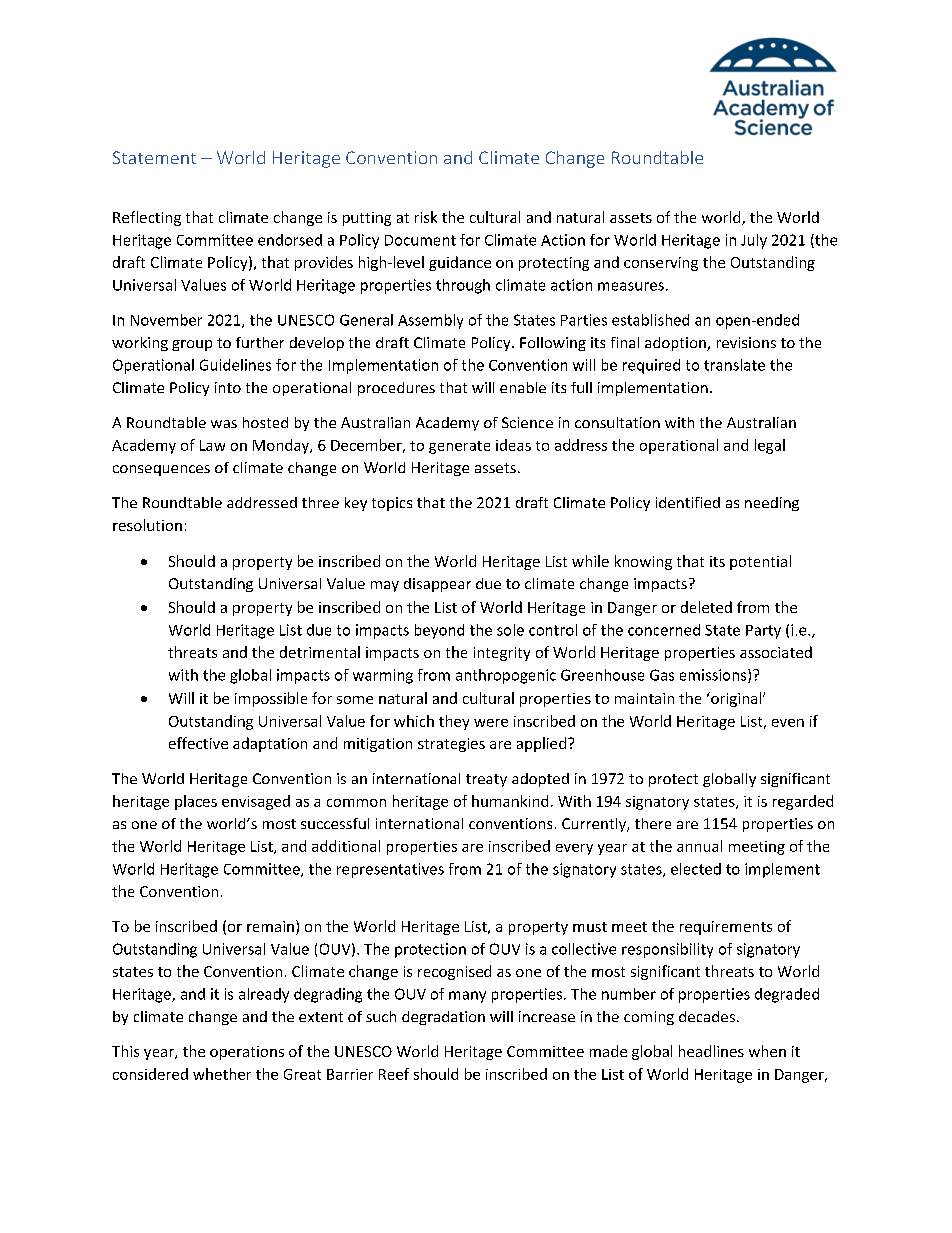 This screenshot has width=952, height=1233. What do you see at coordinates (147, 218) in the screenshot?
I see `Reflecting` at bounding box center [147, 218].
